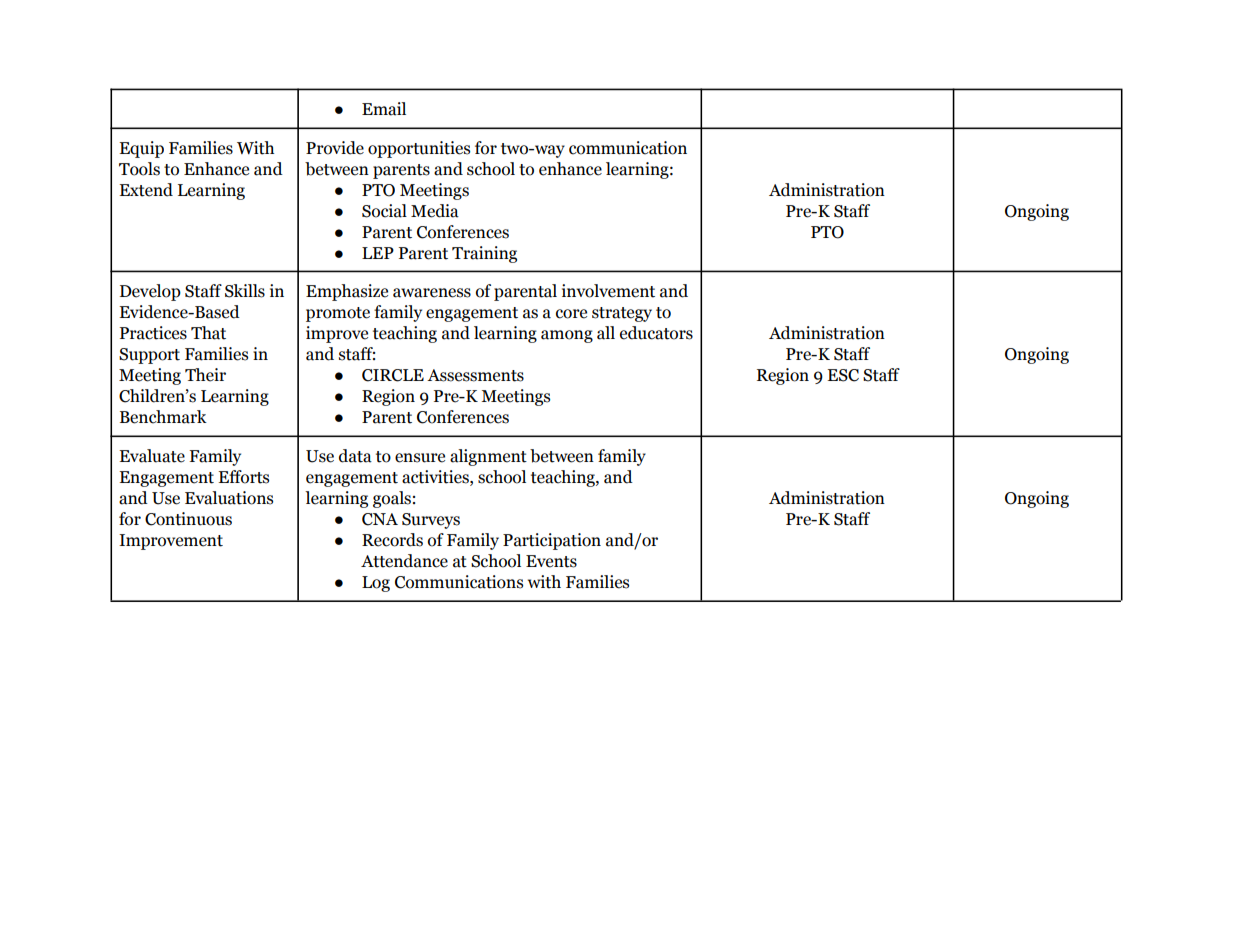 The width and height of the document is (1233, 952). Describe the element at coordinates (384, 109) in the document. I see `Email` at that location.
